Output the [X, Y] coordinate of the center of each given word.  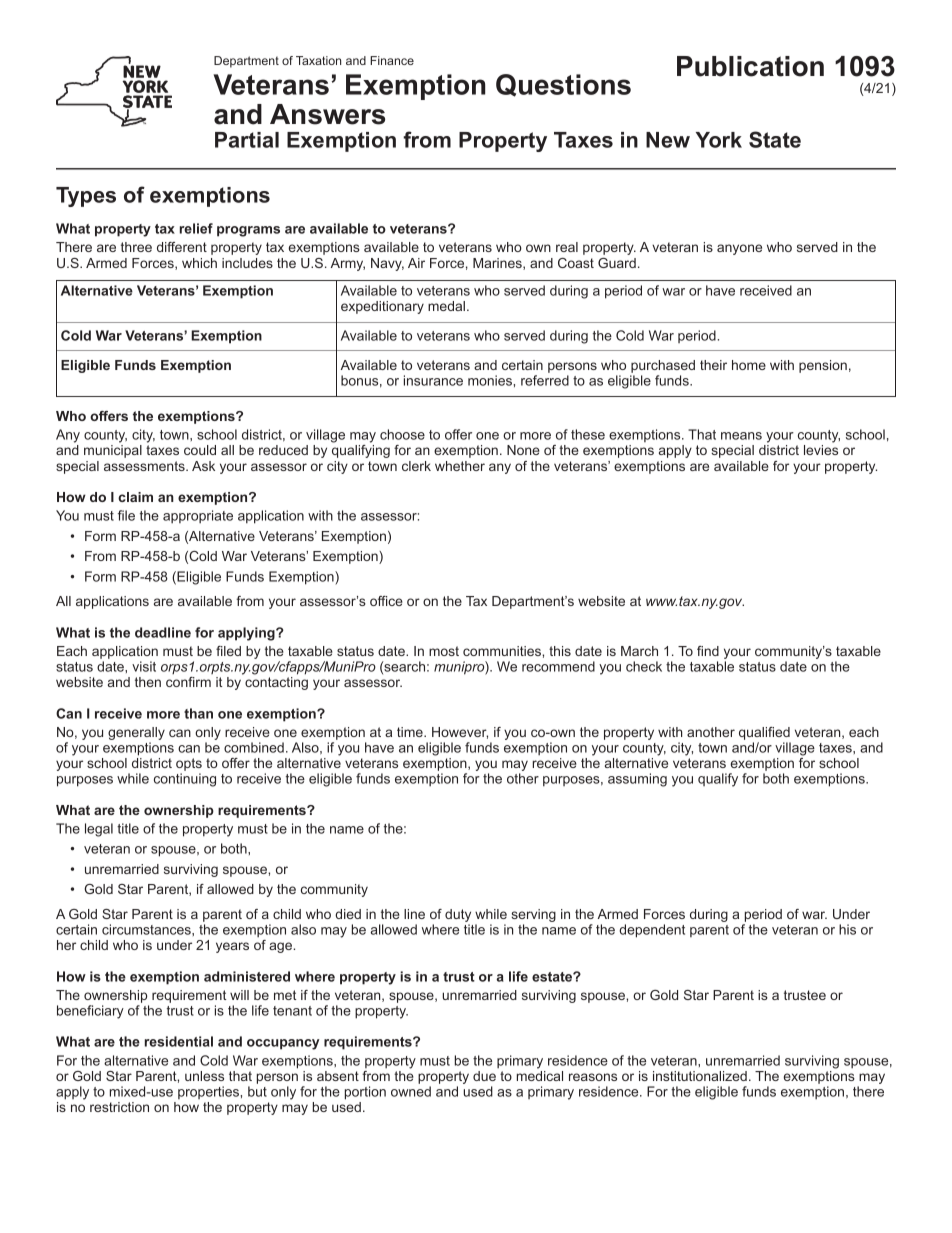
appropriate [198, 517]
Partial [247, 140]
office [386, 601]
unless [204, 1076]
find [708, 651]
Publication [750, 66]
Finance [392, 60]
